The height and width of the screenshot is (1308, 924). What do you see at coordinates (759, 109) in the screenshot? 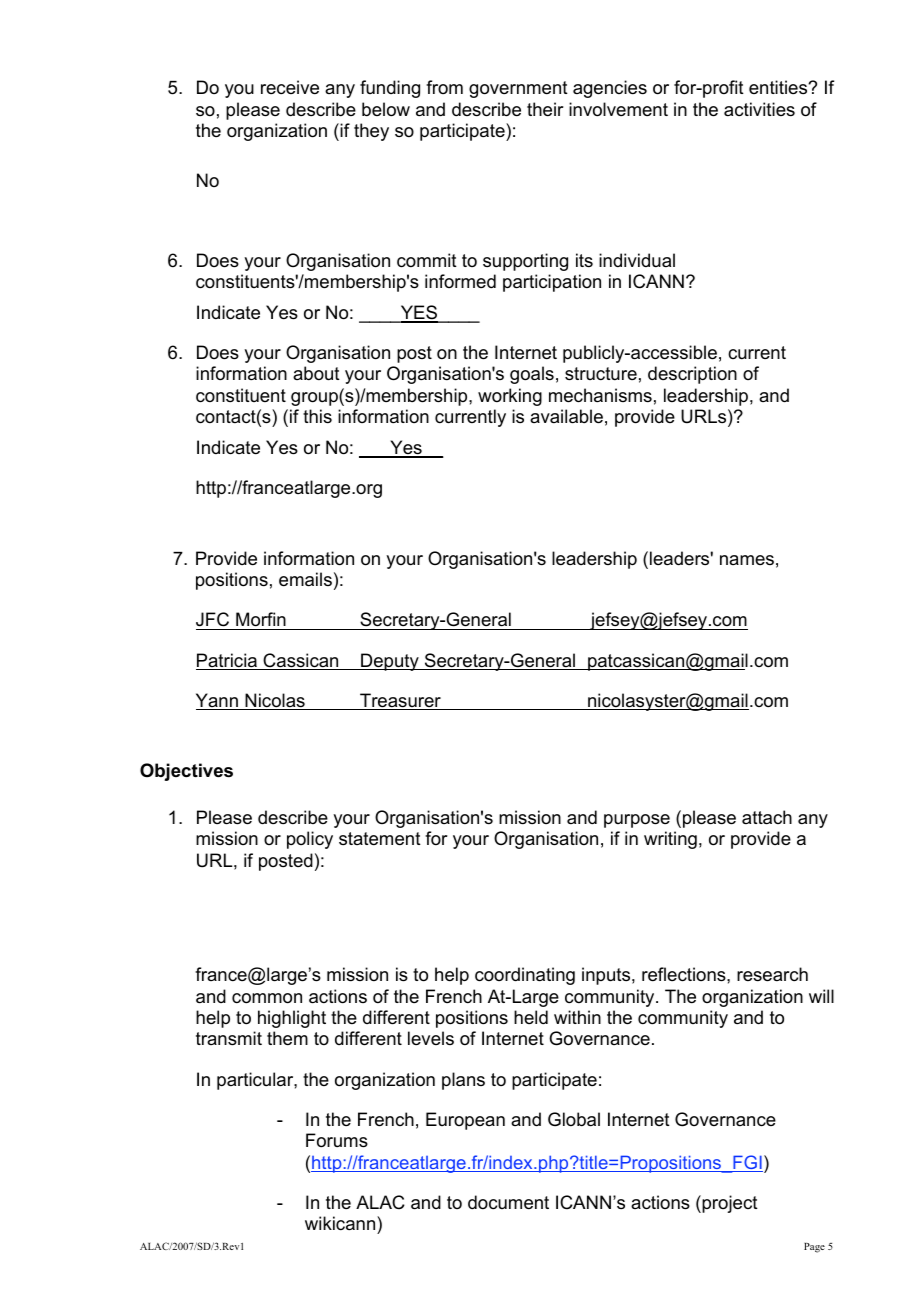
I see `activities` at bounding box center [759, 109].
